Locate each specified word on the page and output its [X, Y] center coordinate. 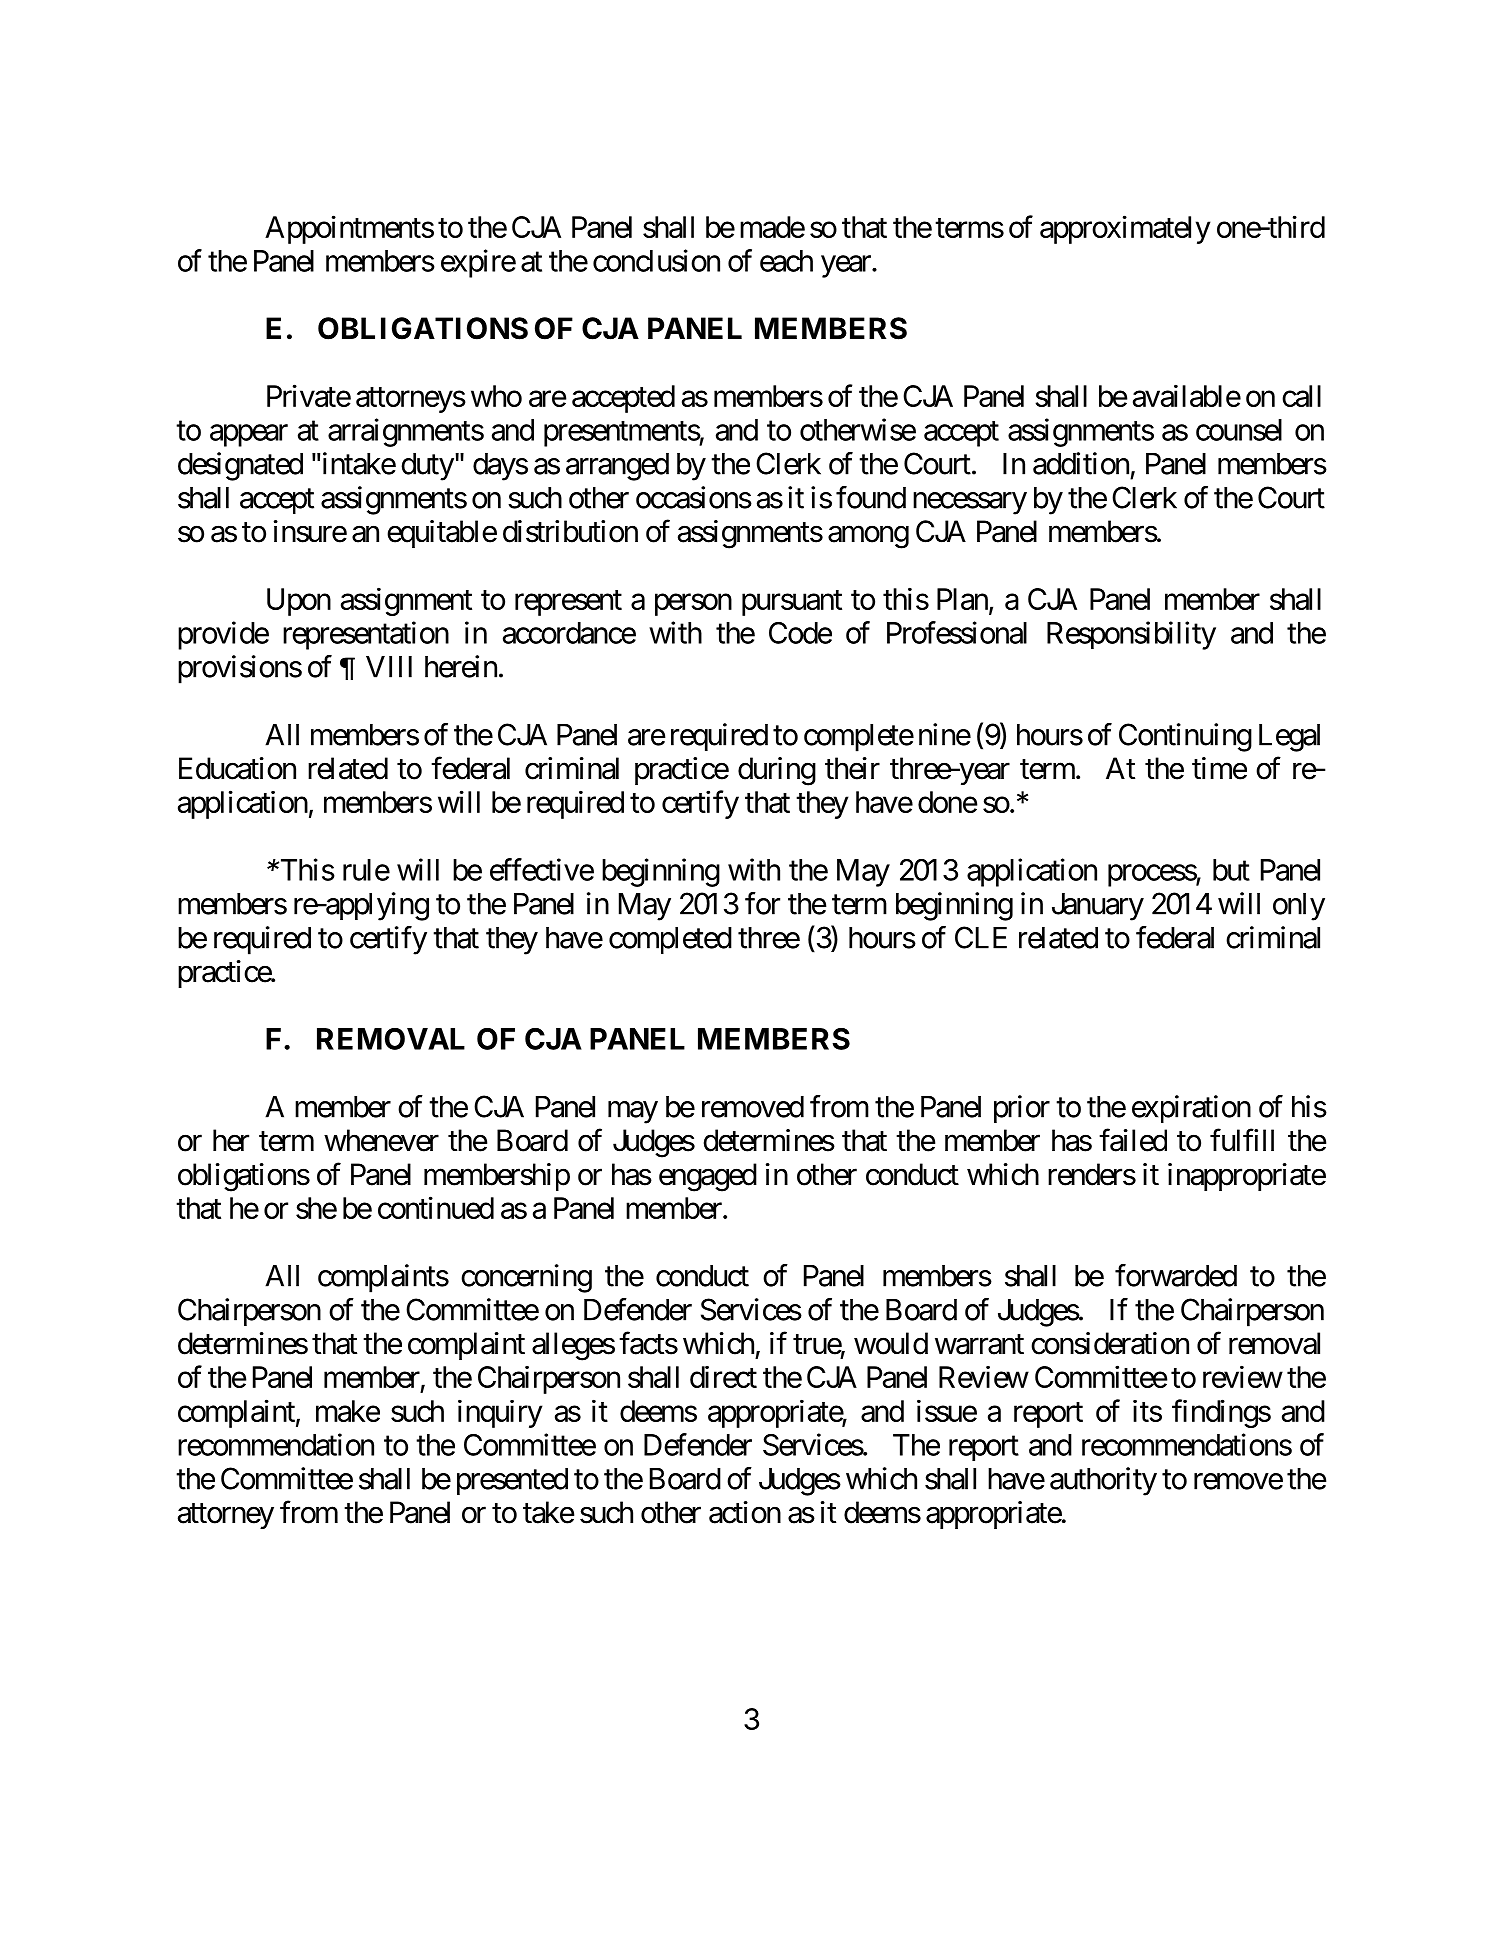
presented [512, 1481]
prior [1022, 1109]
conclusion [656, 260]
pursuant [792, 603]
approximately [1125, 229]
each [786, 261]
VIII [389, 667]
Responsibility [1131, 635]
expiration [1191, 1109]
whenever [381, 1140]
